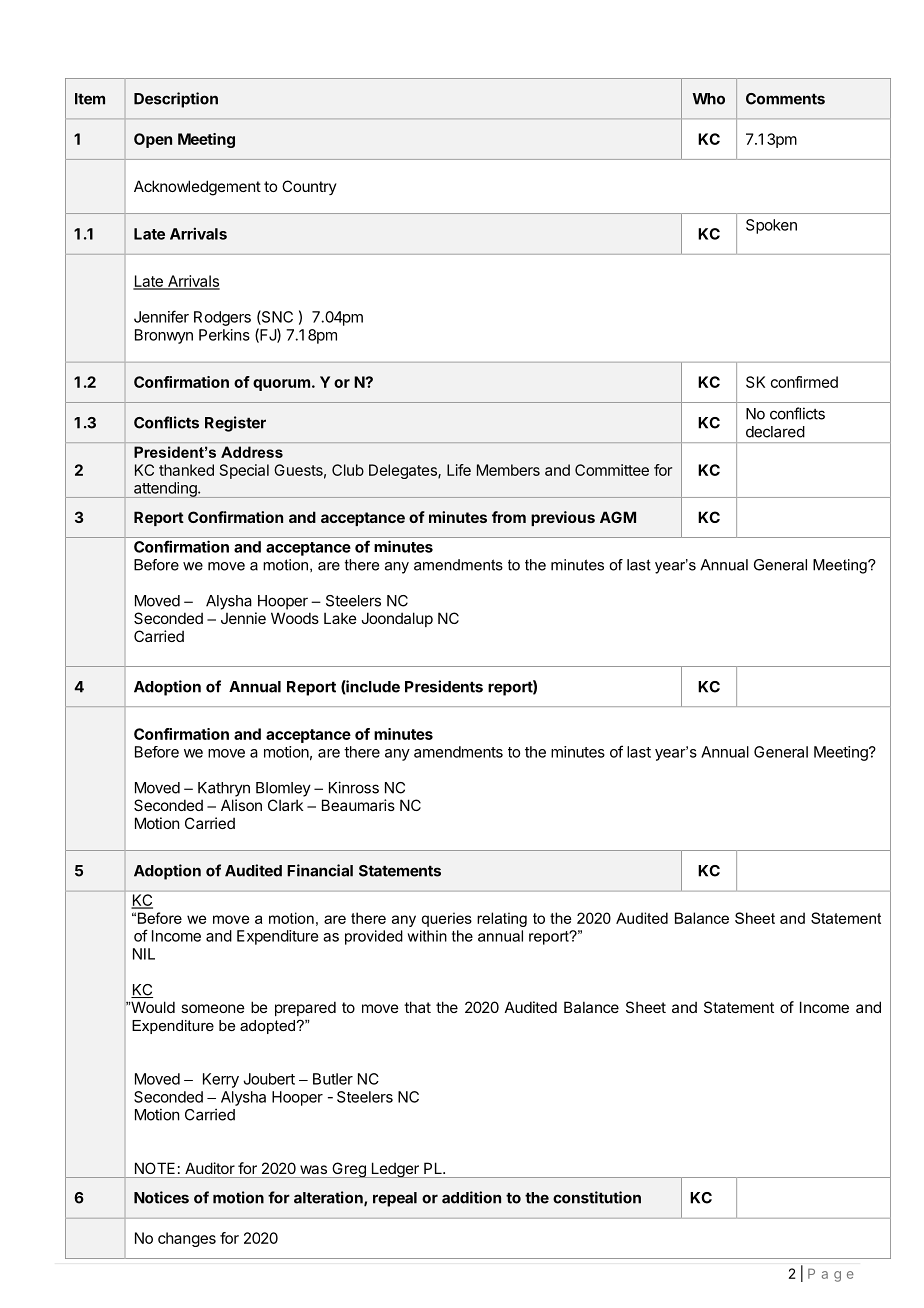  Describe the element at coordinates (161, 1197) in the screenshot. I see `Notices` at that location.
